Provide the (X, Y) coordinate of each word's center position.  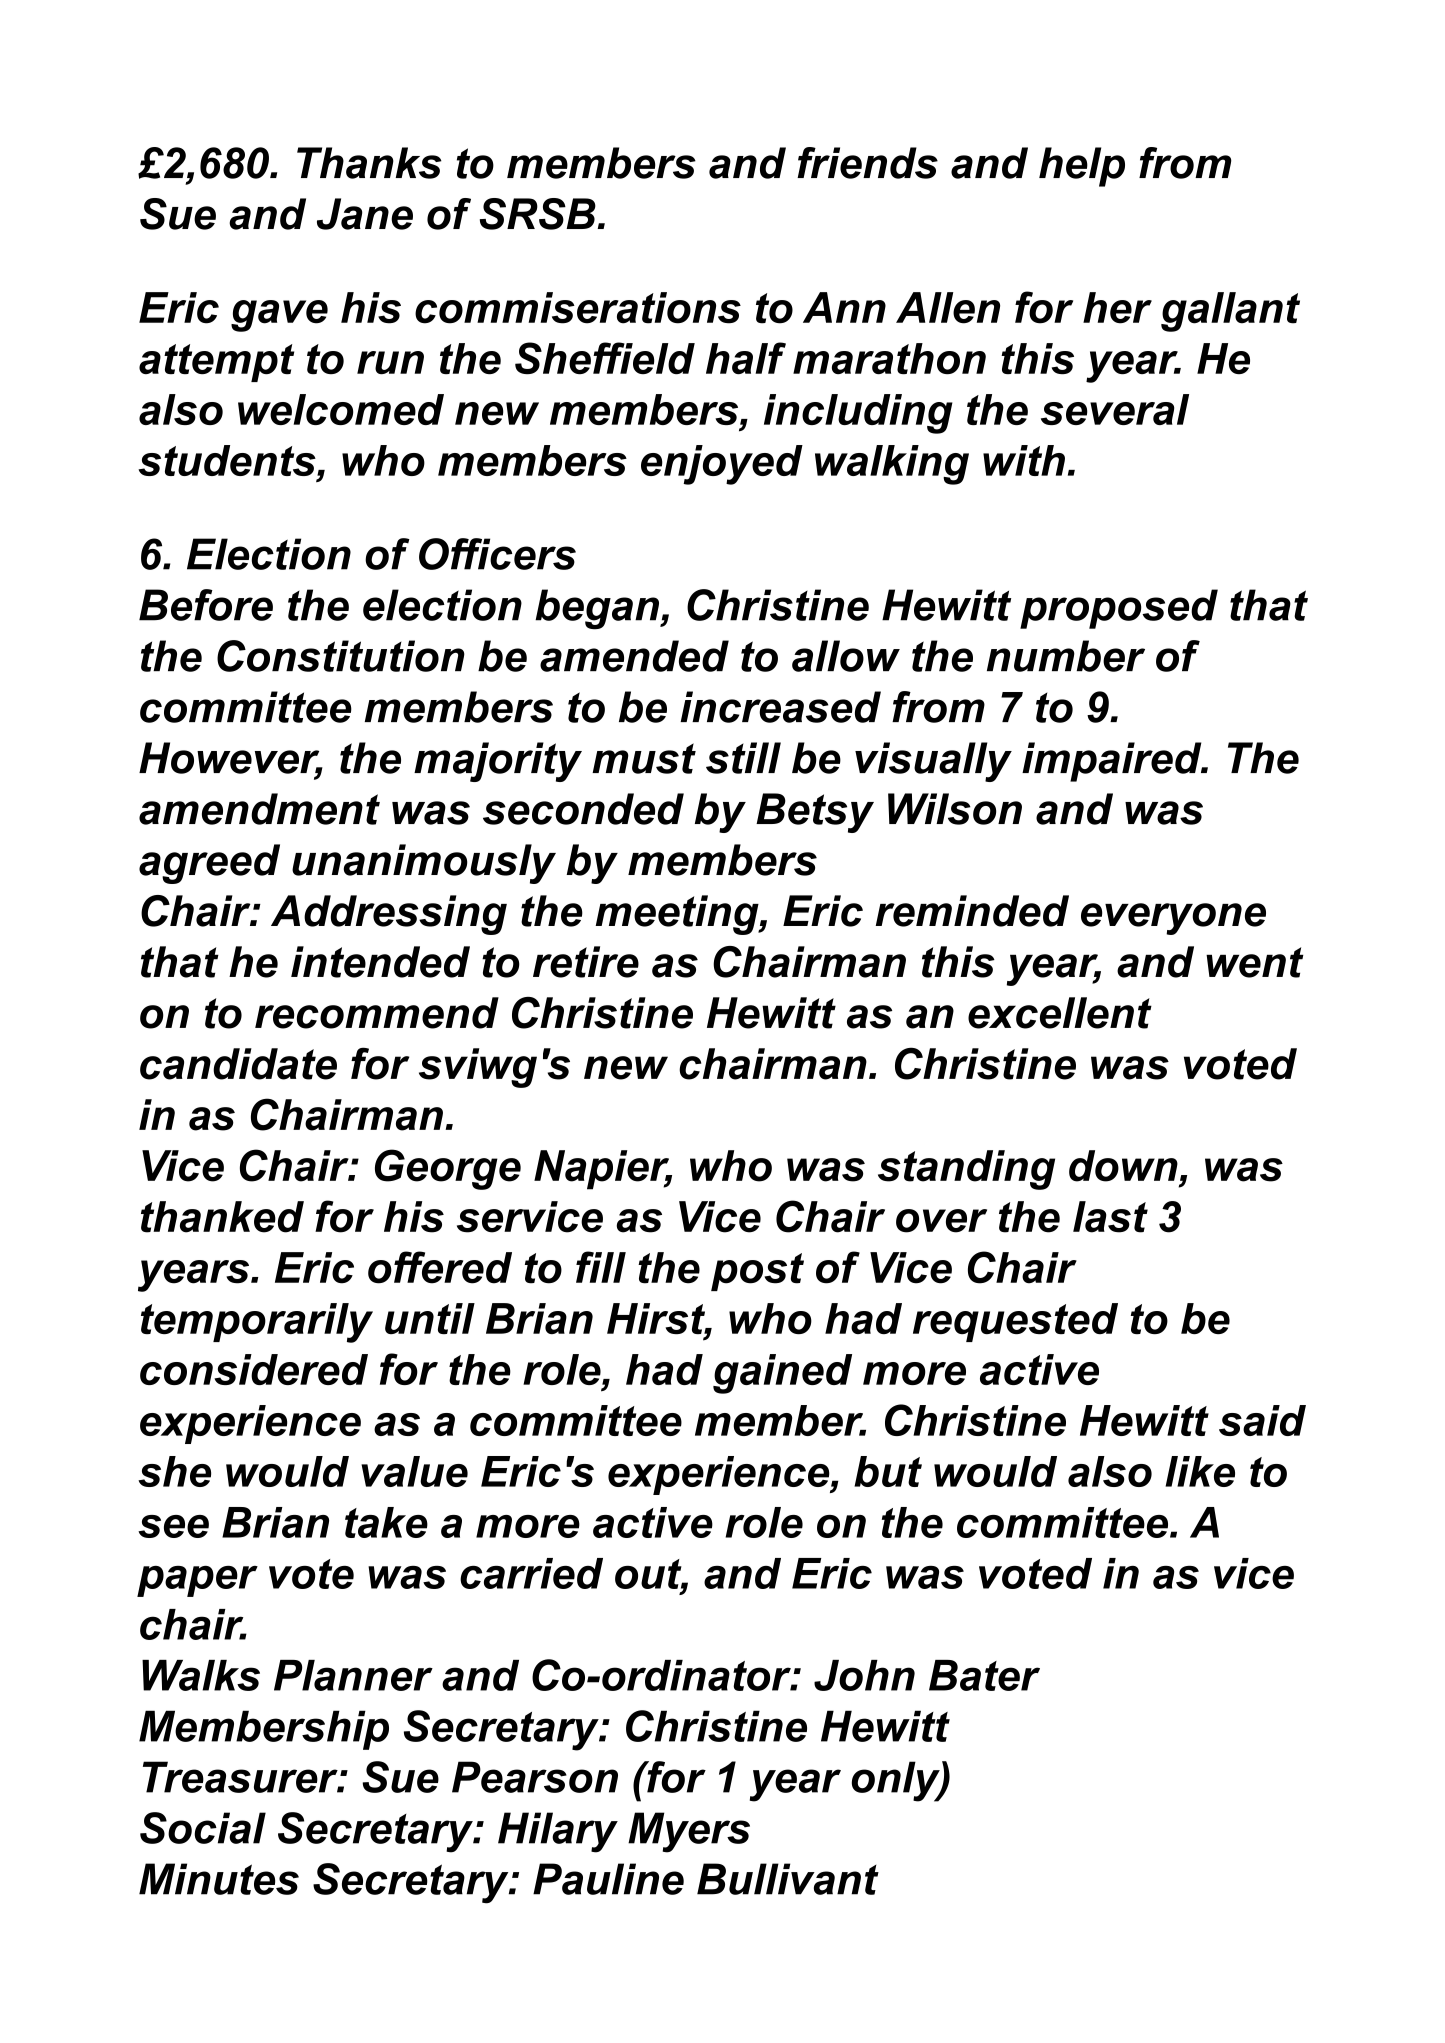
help (1082, 167)
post (757, 1272)
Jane (365, 214)
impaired (1113, 762)
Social (203, 1828)
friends (867, 163)
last (1110, 1217)
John (864, 1675)
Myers (689, 1832)
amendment (259, 809)
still (743, 758)
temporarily (257, 1323)
